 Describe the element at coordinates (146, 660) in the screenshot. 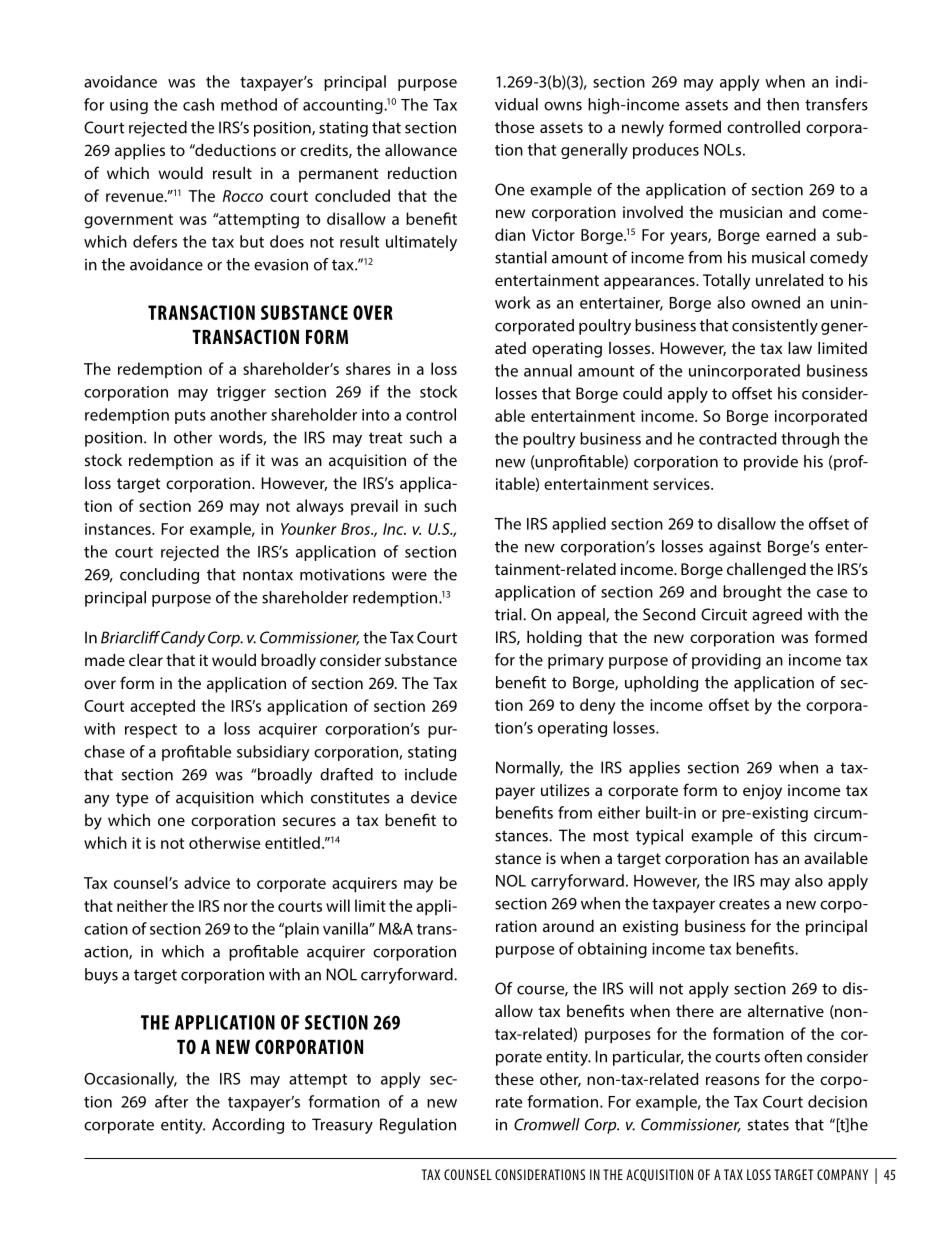

I see `clear` at that location.
